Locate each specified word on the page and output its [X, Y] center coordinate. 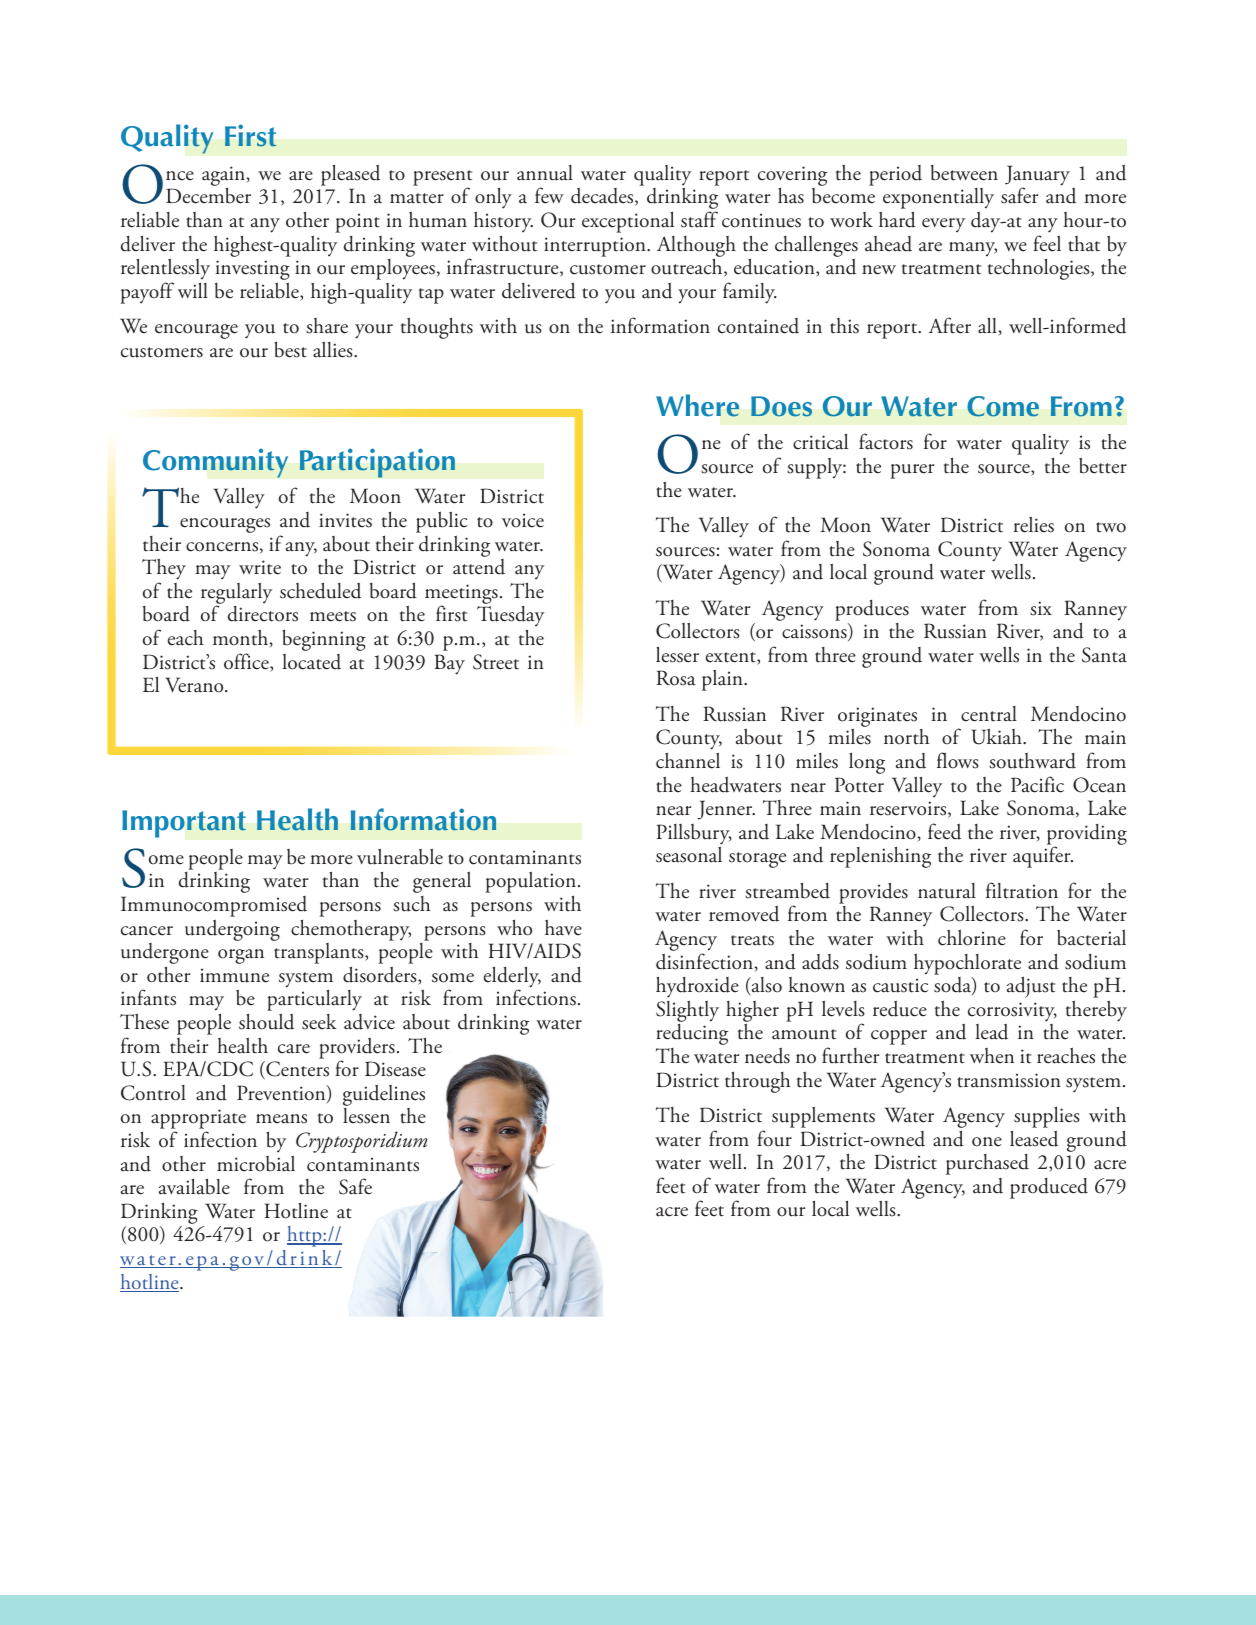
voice [523, 520]
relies [1034, 524]
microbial [256, 1163]
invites [345, 520]
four [774, 1138]
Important [184, 824]
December [208, 195]
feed [944, 831]
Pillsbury [694, 835]
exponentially [937, 200]
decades [603, 197]
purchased [987, 1164]
